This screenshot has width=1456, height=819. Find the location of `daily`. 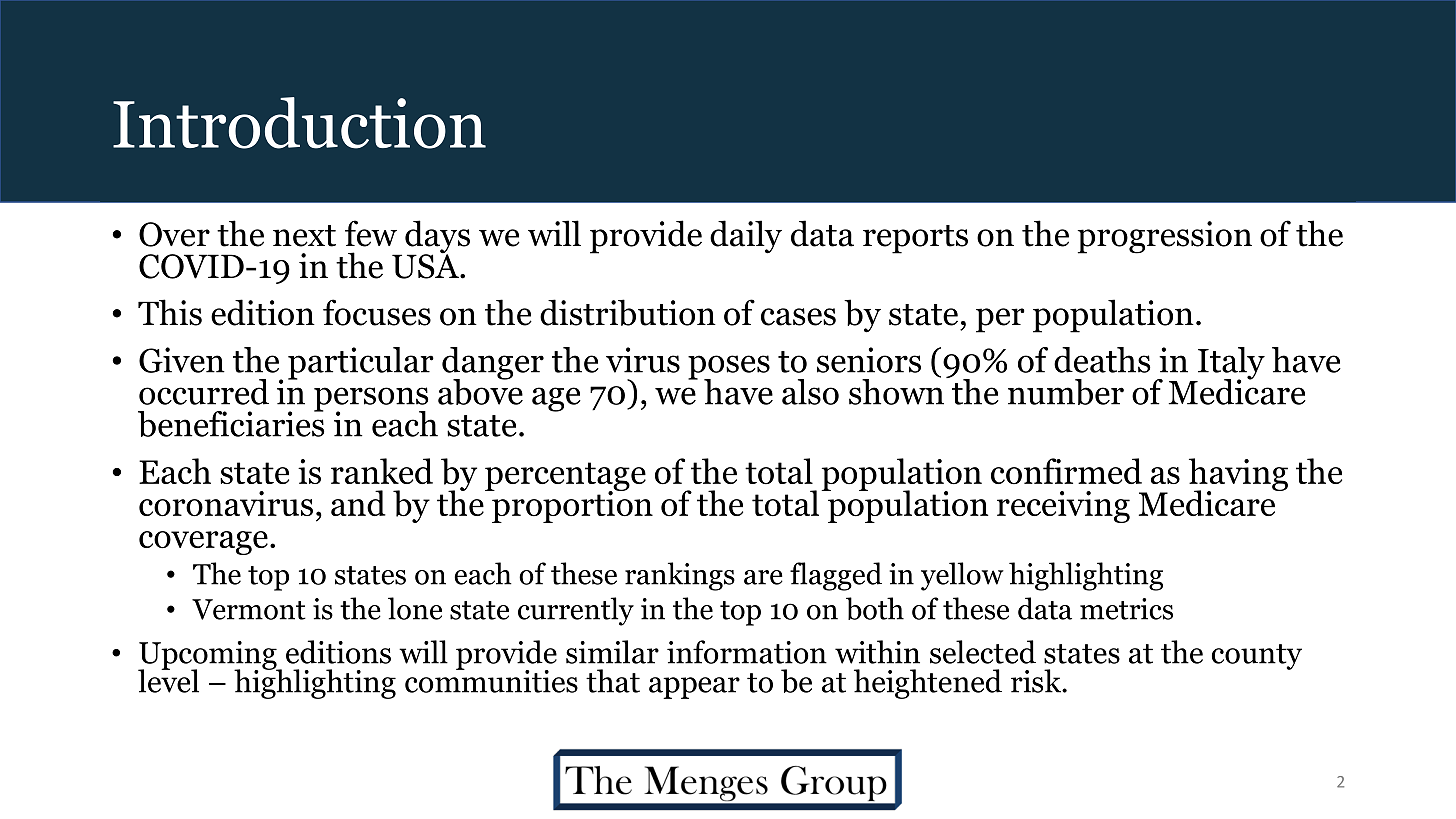

daily is located at coordinates (746, 237).
